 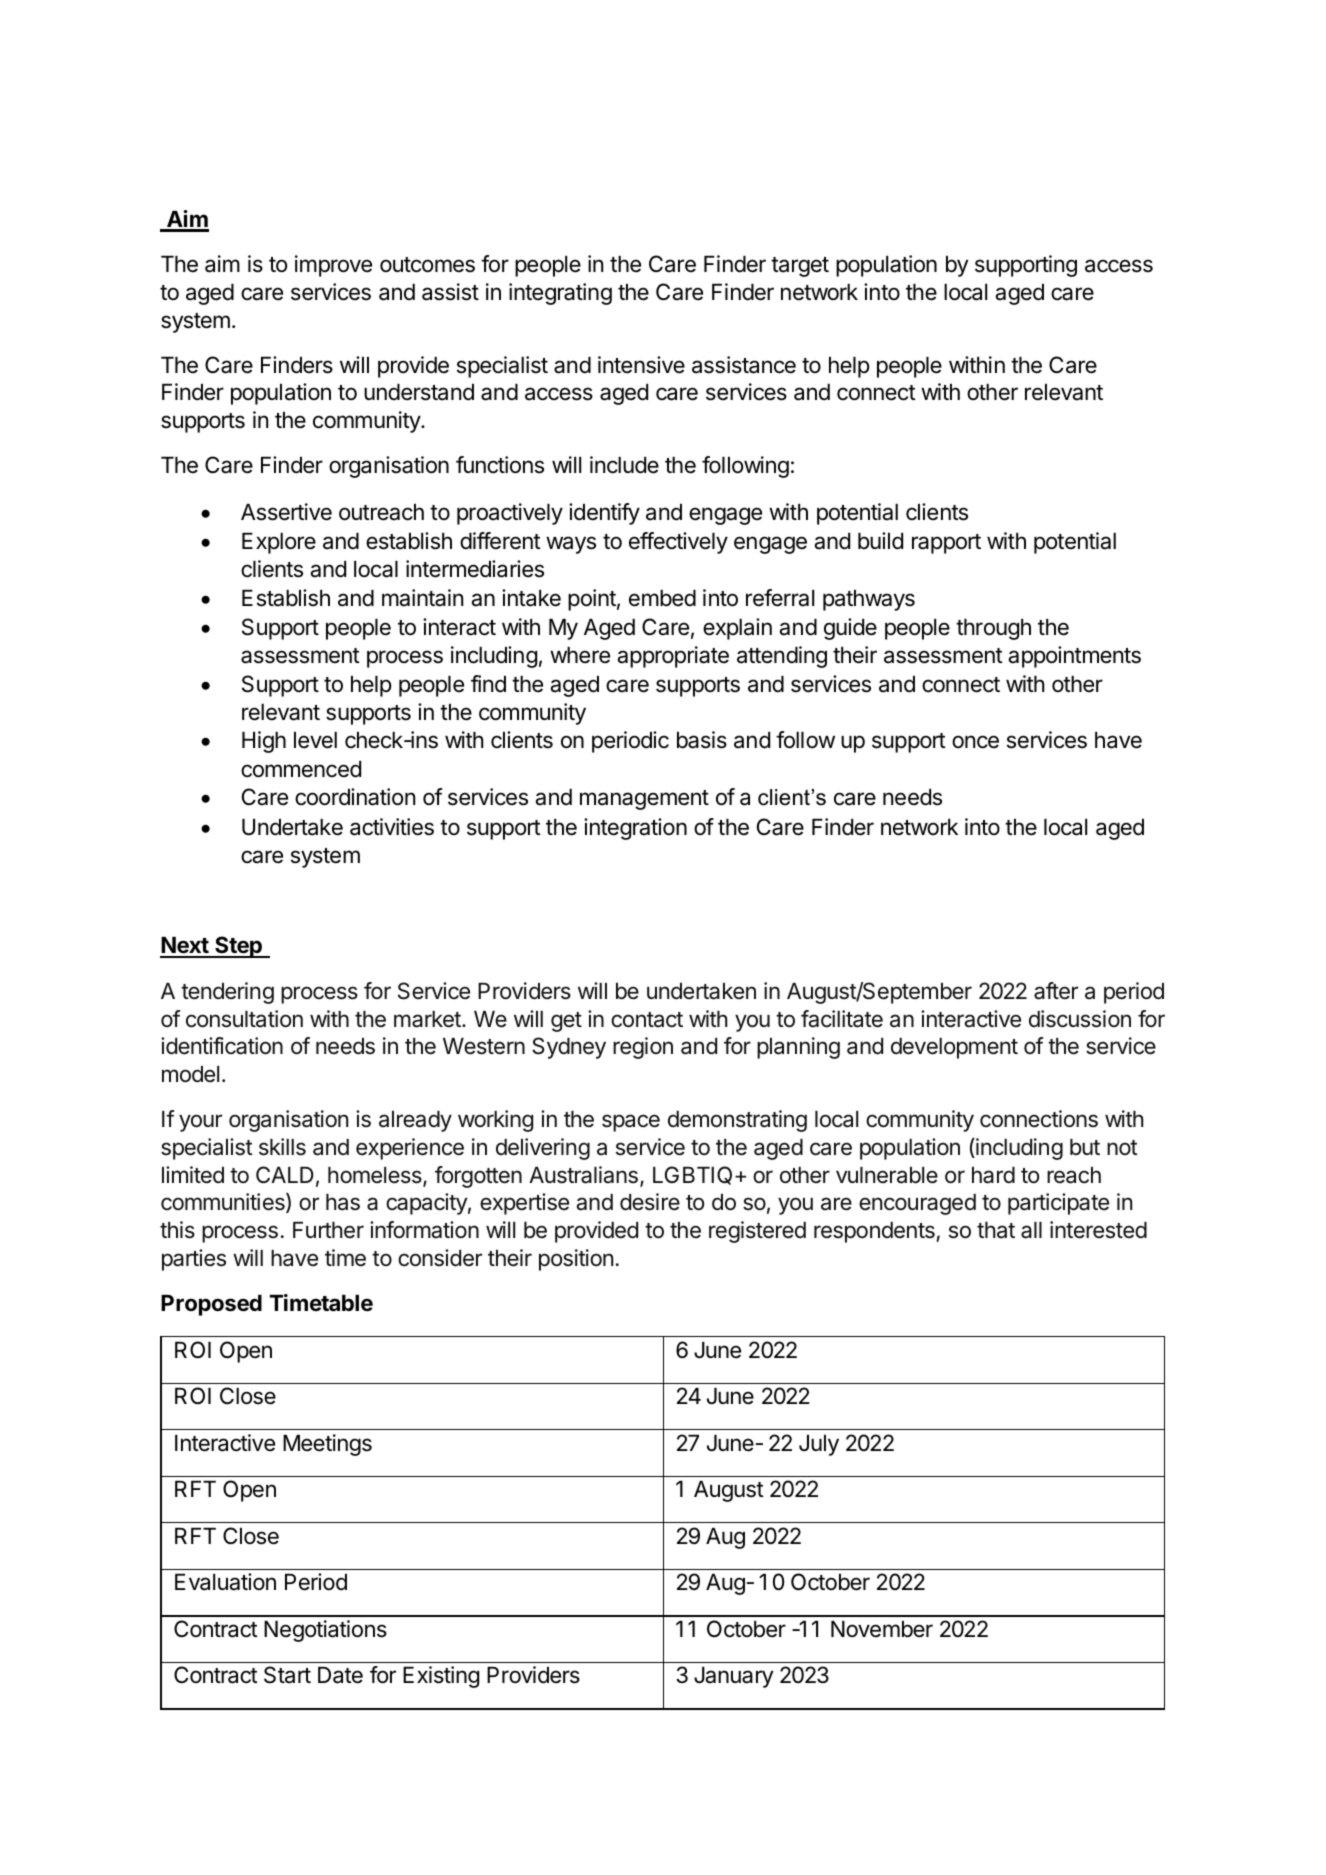 I want to click on hard, so click(x=993, y=1175).
